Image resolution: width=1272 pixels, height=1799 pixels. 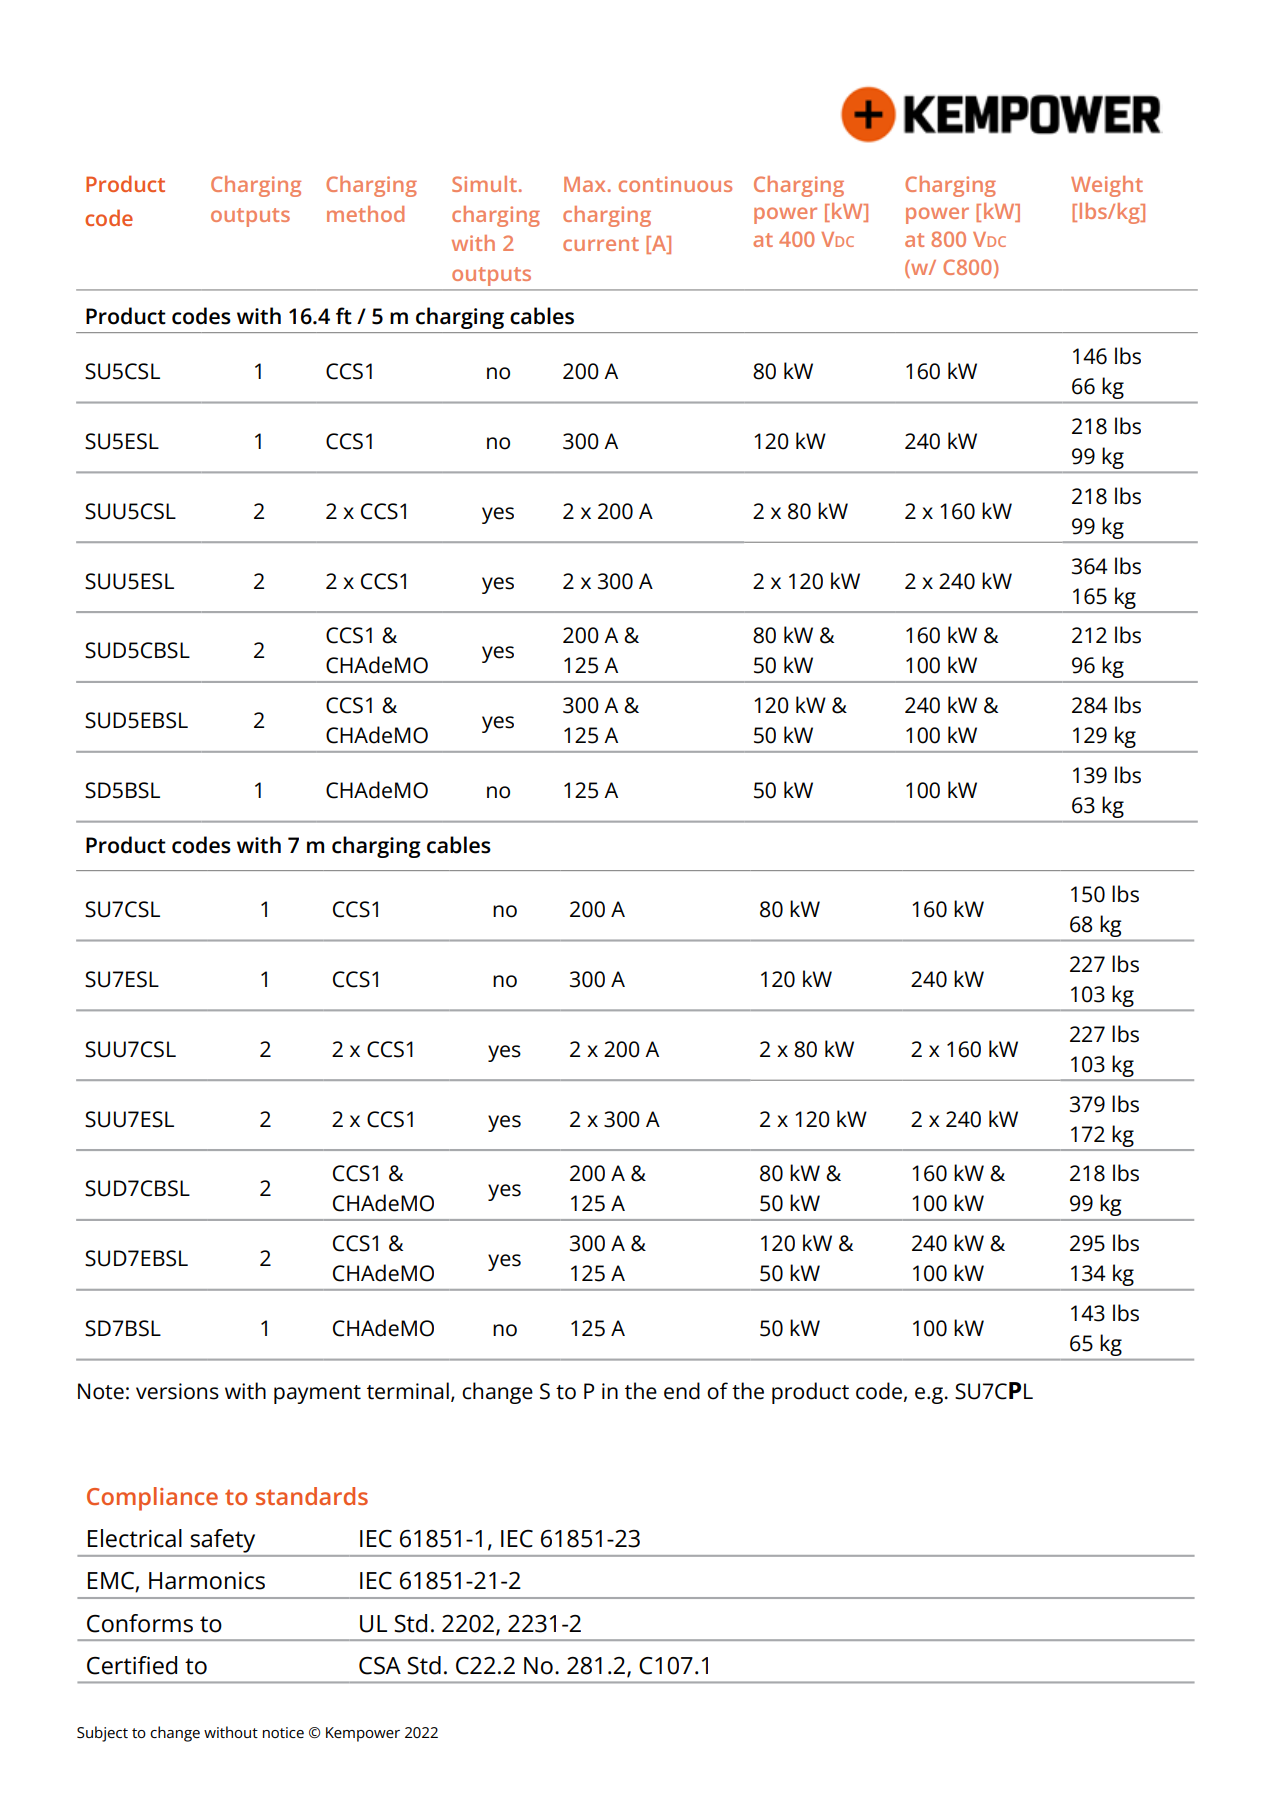 What do you see at coordinates (365, 214) in the document?
I see `method` at bounding box center [365, 214].
